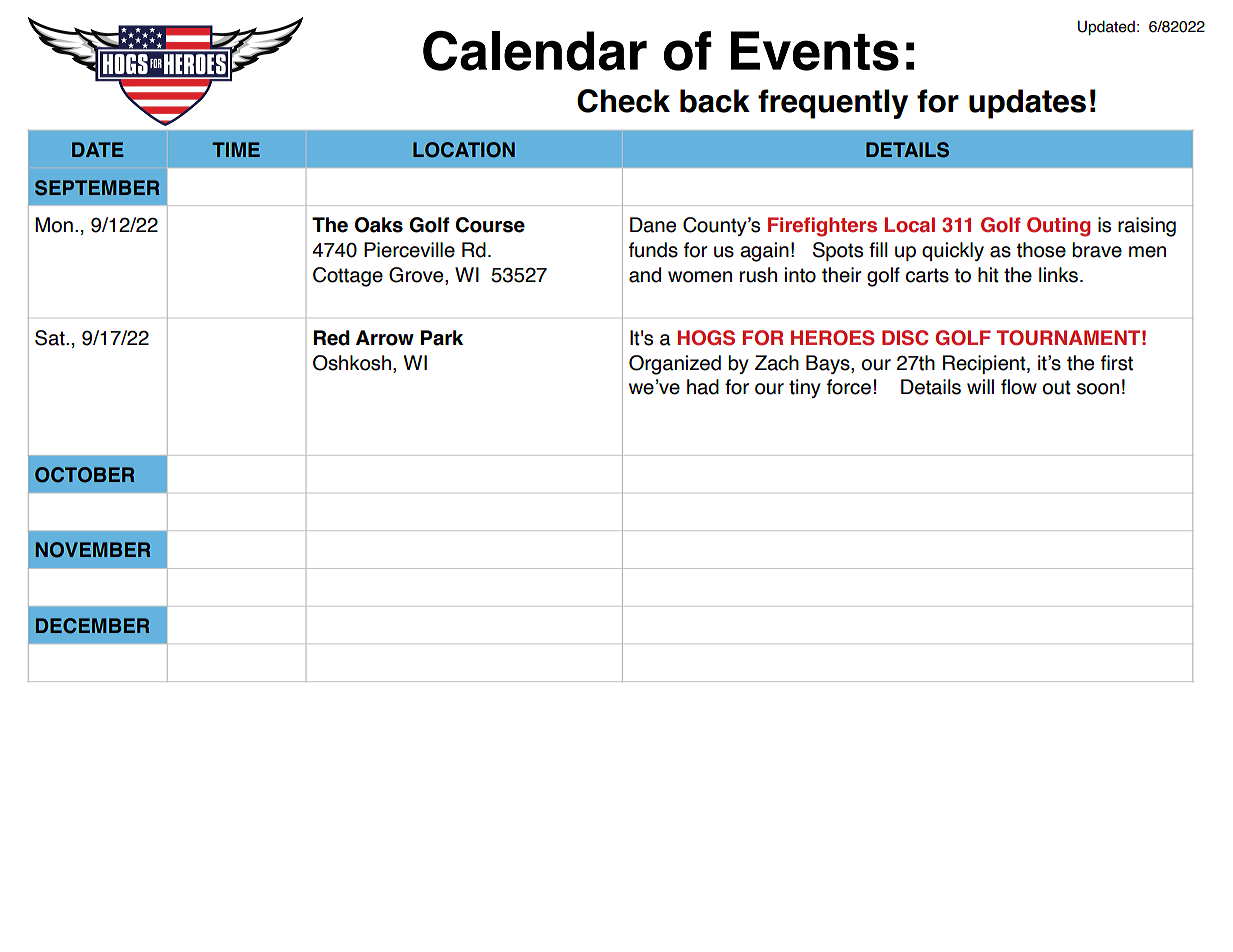 The height and width of the screenshot is (952, 1233). I want to click on NOVEMBER, so click(92, 550).
